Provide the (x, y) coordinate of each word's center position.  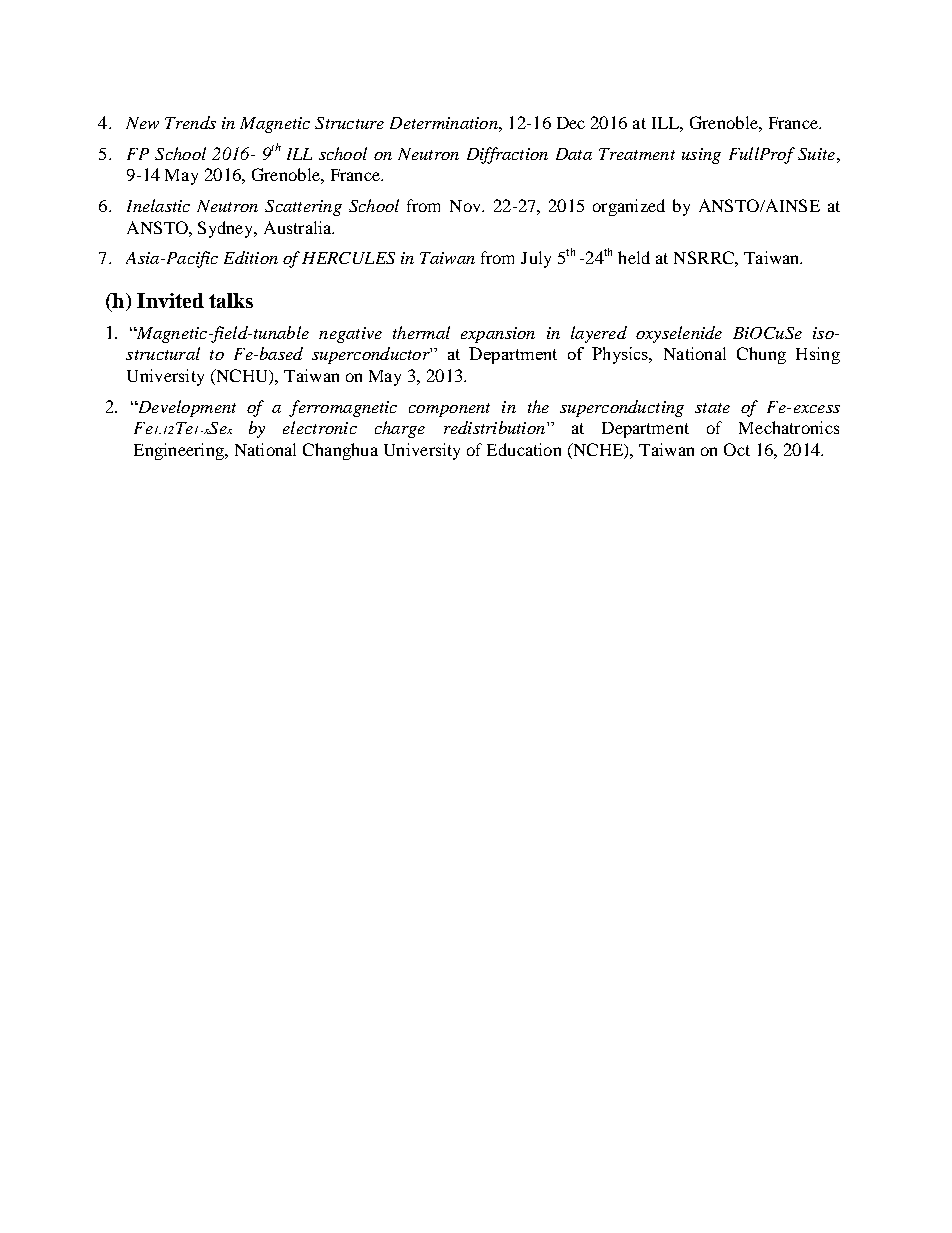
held (634, 257)
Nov (467, 206)
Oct (737, 449)
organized (629, 207)
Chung (761, 355)
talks (231, 300)
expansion (498, 335)
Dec (571, 123)
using (701, 156)
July (536, 259)
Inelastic (158, 205)
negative (350, 335)
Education (524, 449)
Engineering (180, 451)
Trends (190, 122)
